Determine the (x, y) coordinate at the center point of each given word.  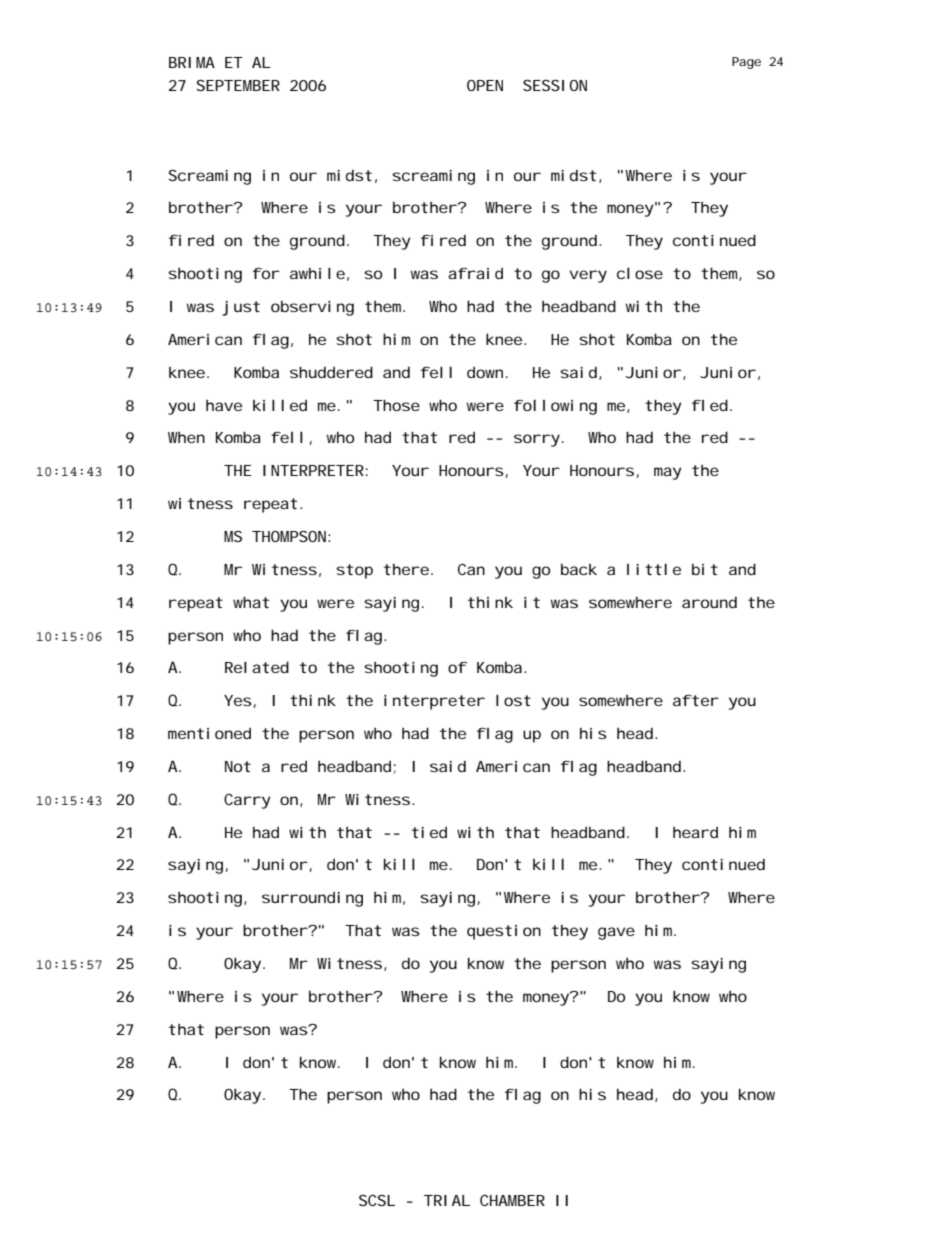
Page (746, 63)
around (709, 602)
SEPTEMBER (238, 85)
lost (513, 700)
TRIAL (447, 1200)
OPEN (485, 85)
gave (616, 933)
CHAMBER (512, 1200)
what (251, 602)
